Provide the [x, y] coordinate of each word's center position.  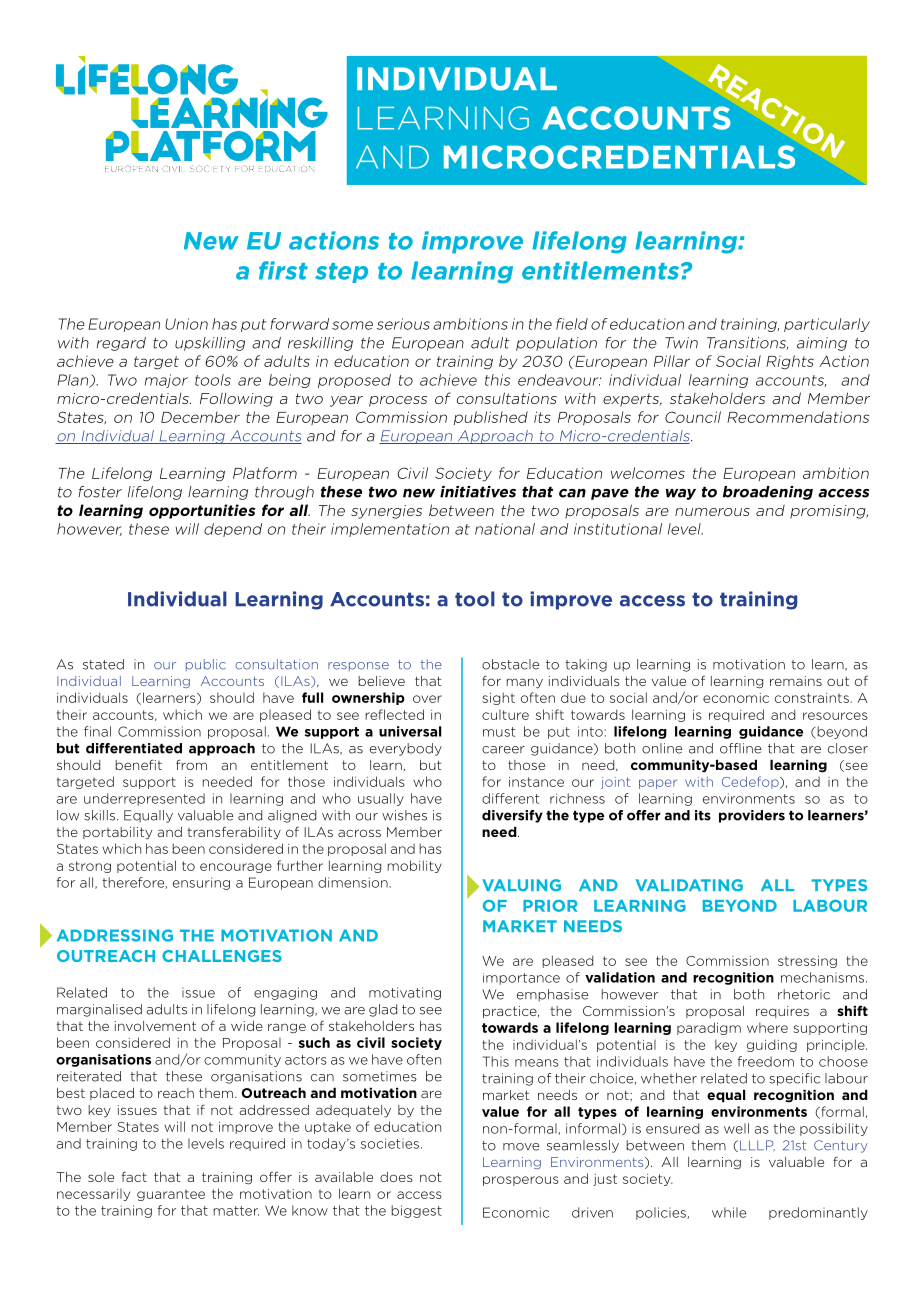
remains [796, 681]
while [729, 1212]
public [206, 665]
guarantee [171, 1195]
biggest [416, 1211]
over [427, 699]
